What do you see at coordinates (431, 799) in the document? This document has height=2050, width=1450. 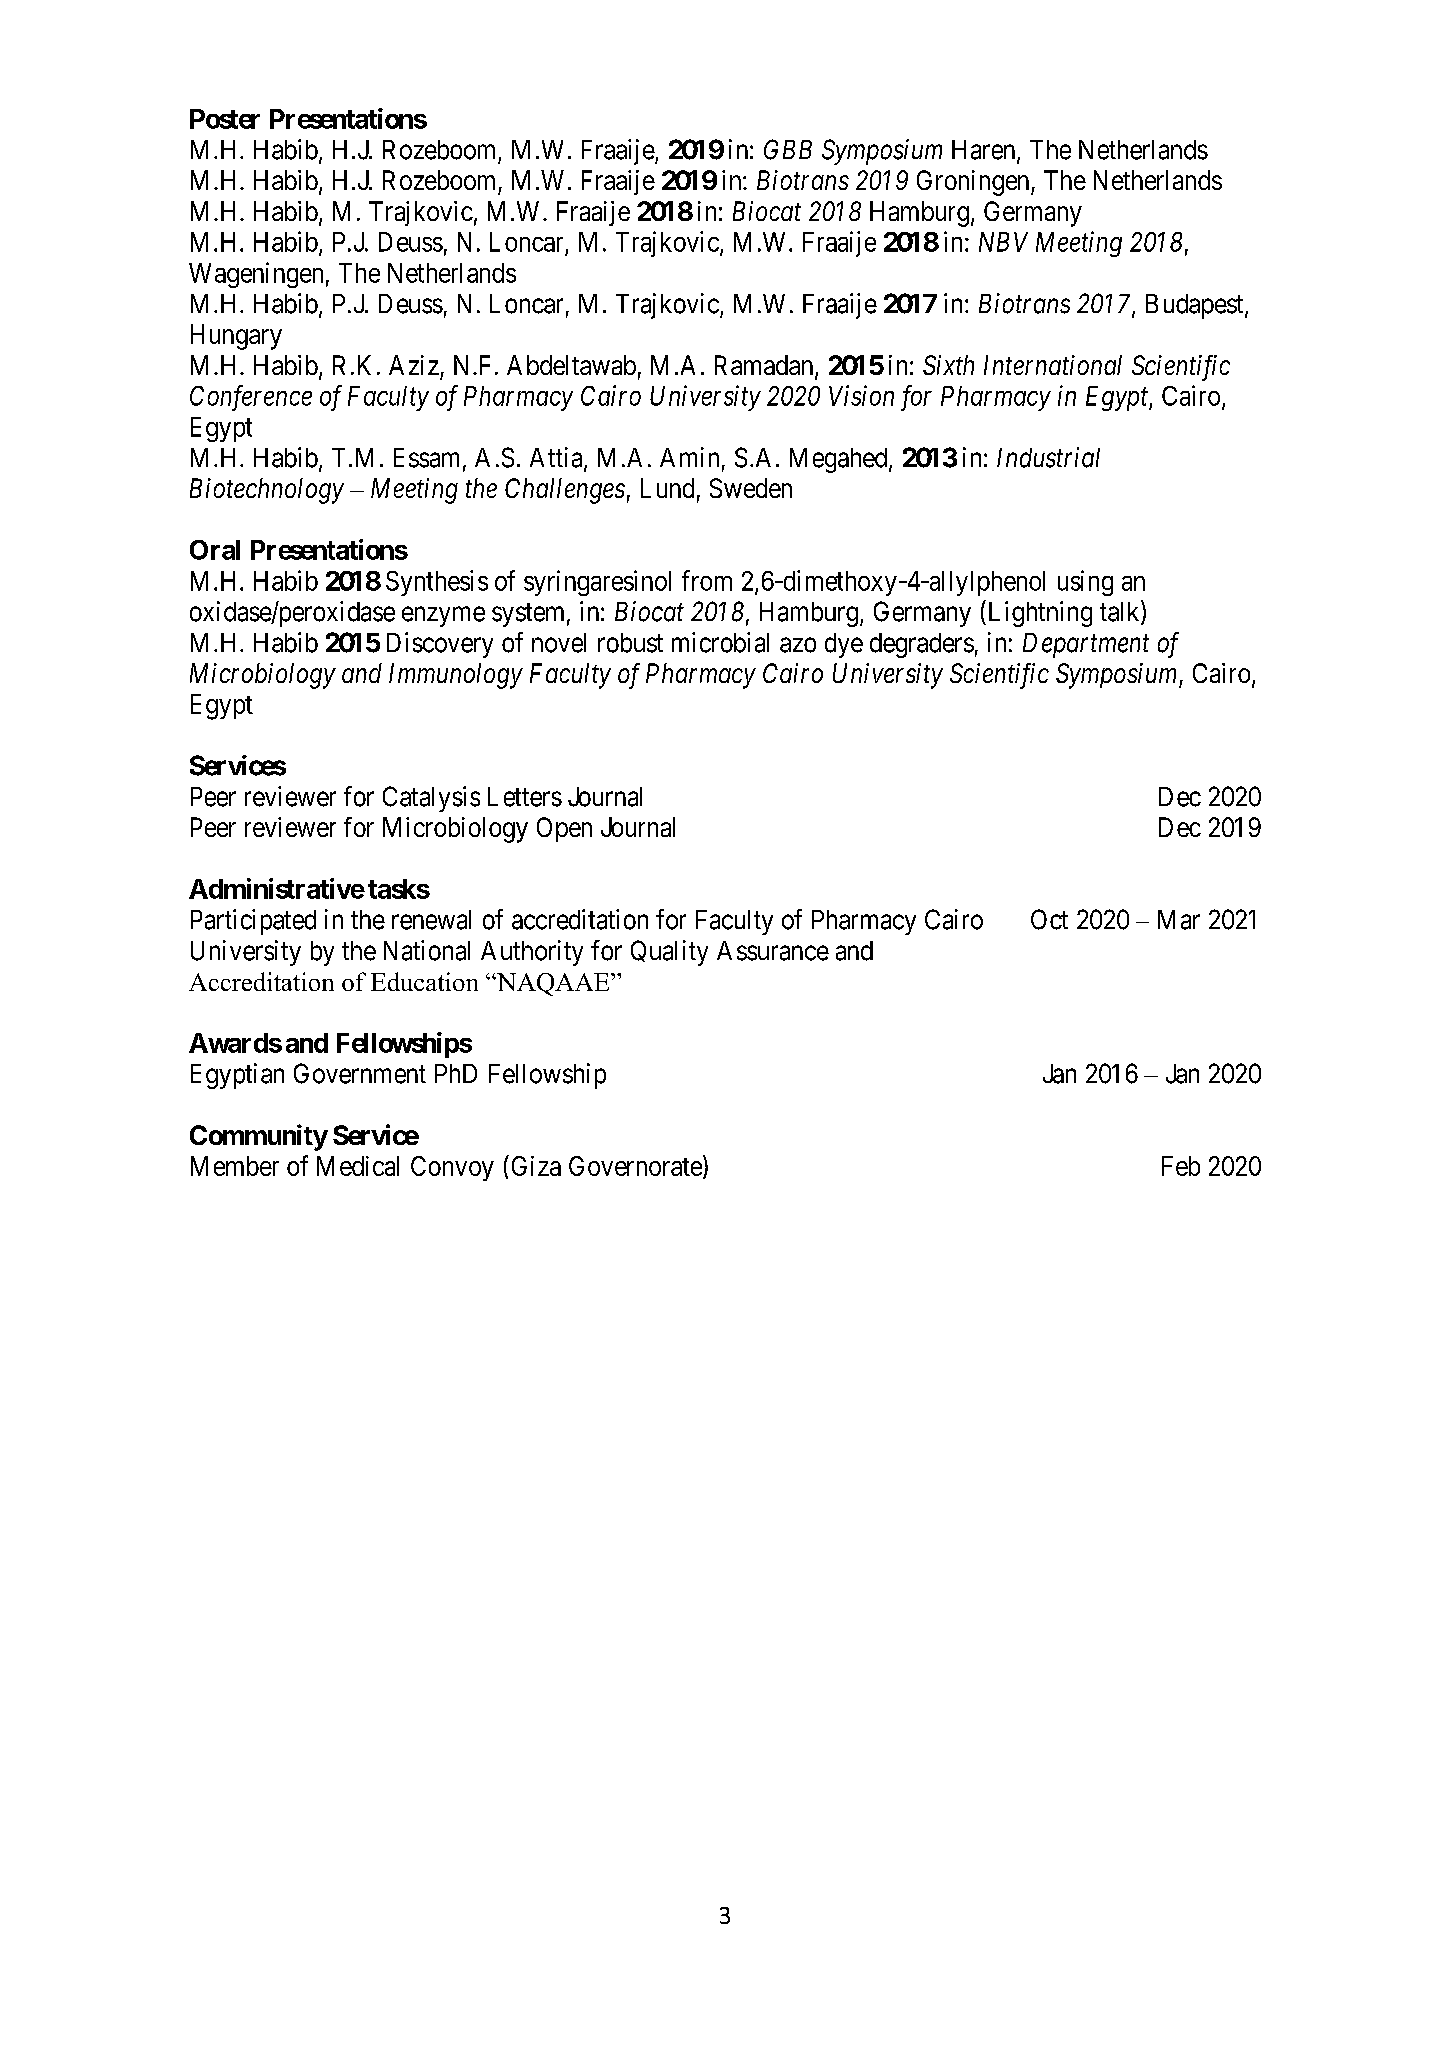 I see `Catalysis` at bounding box center [431, 799].
